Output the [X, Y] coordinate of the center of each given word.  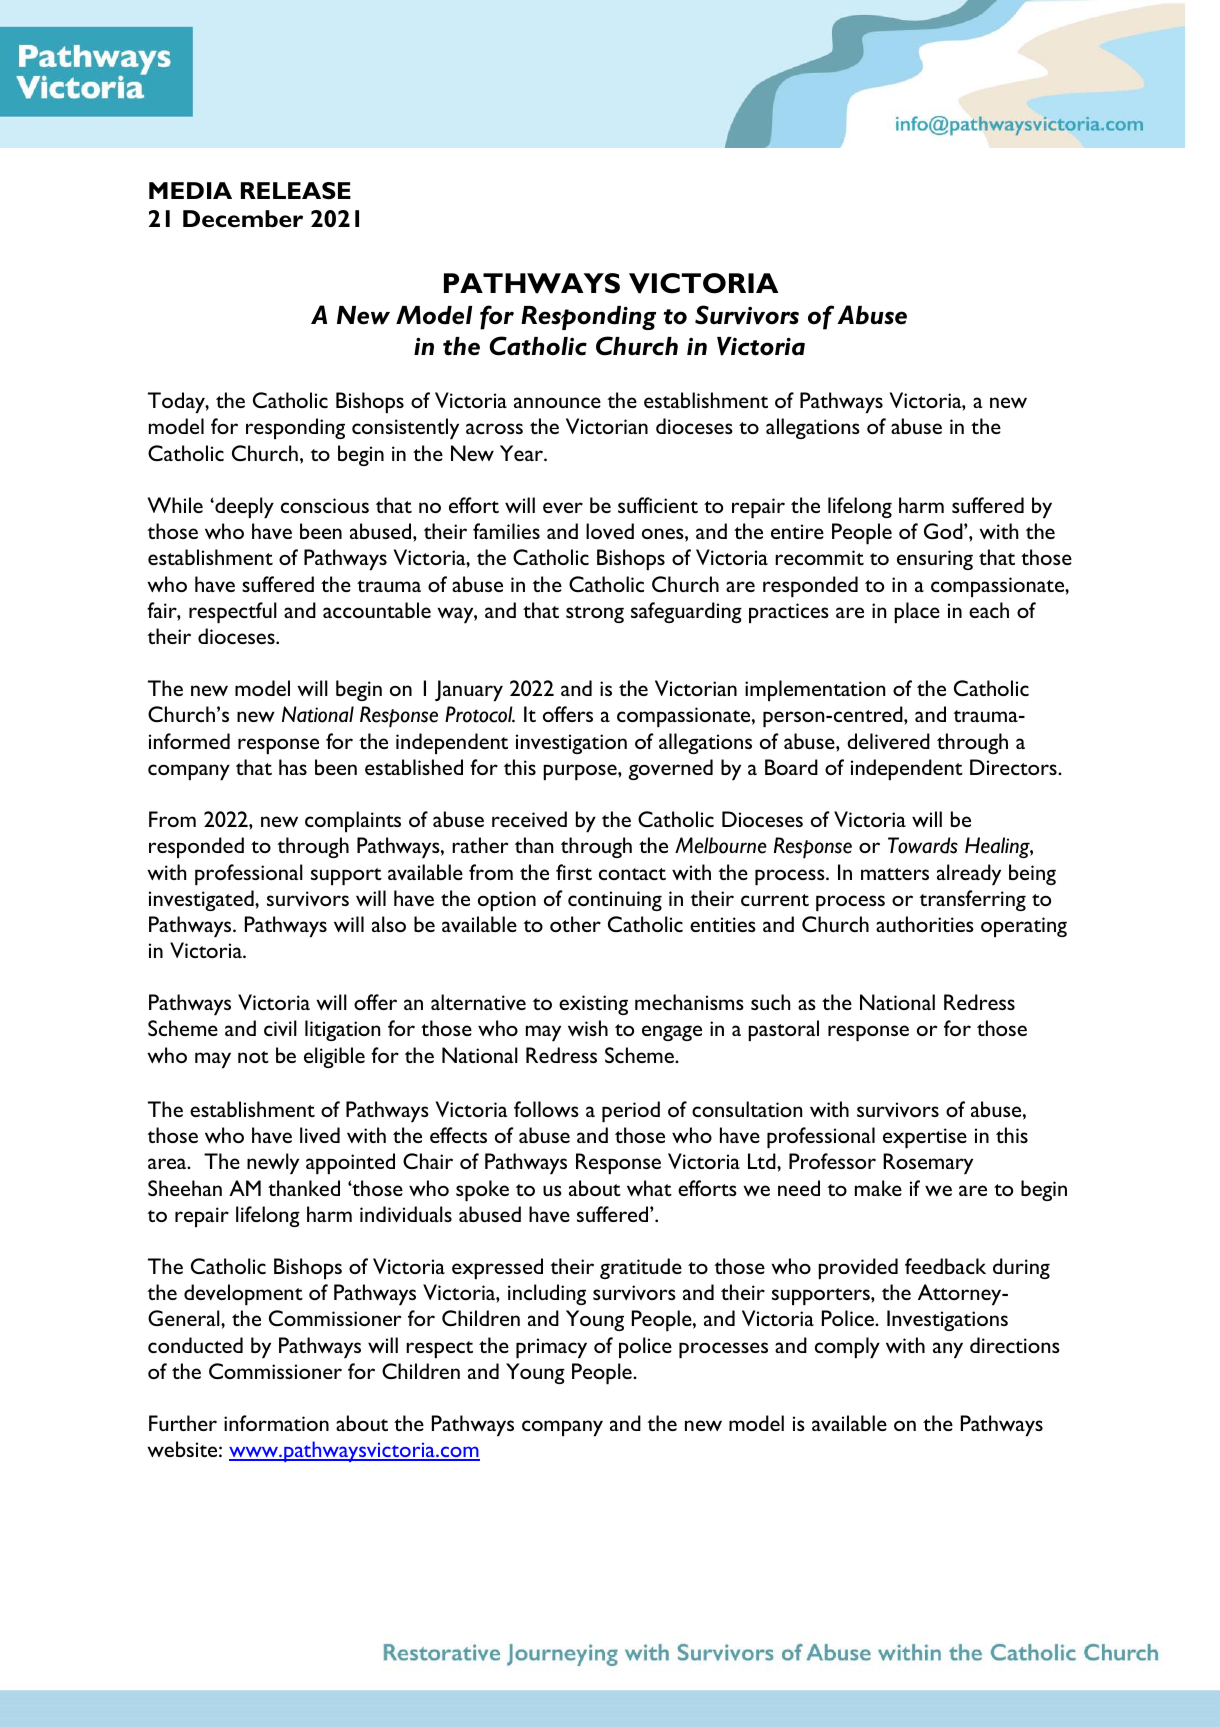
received [529, 819]
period [631, 1111]
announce [557, 402]
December [243, 219]
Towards [923, 845]
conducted [195, 1345]
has [293, 767]
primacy [551, 1348]
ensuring [935, 560]
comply [847, 1347]
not [253, 1057]
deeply [243, 507]
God [944, 531]
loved [610, 531]
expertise [925, 1138]
